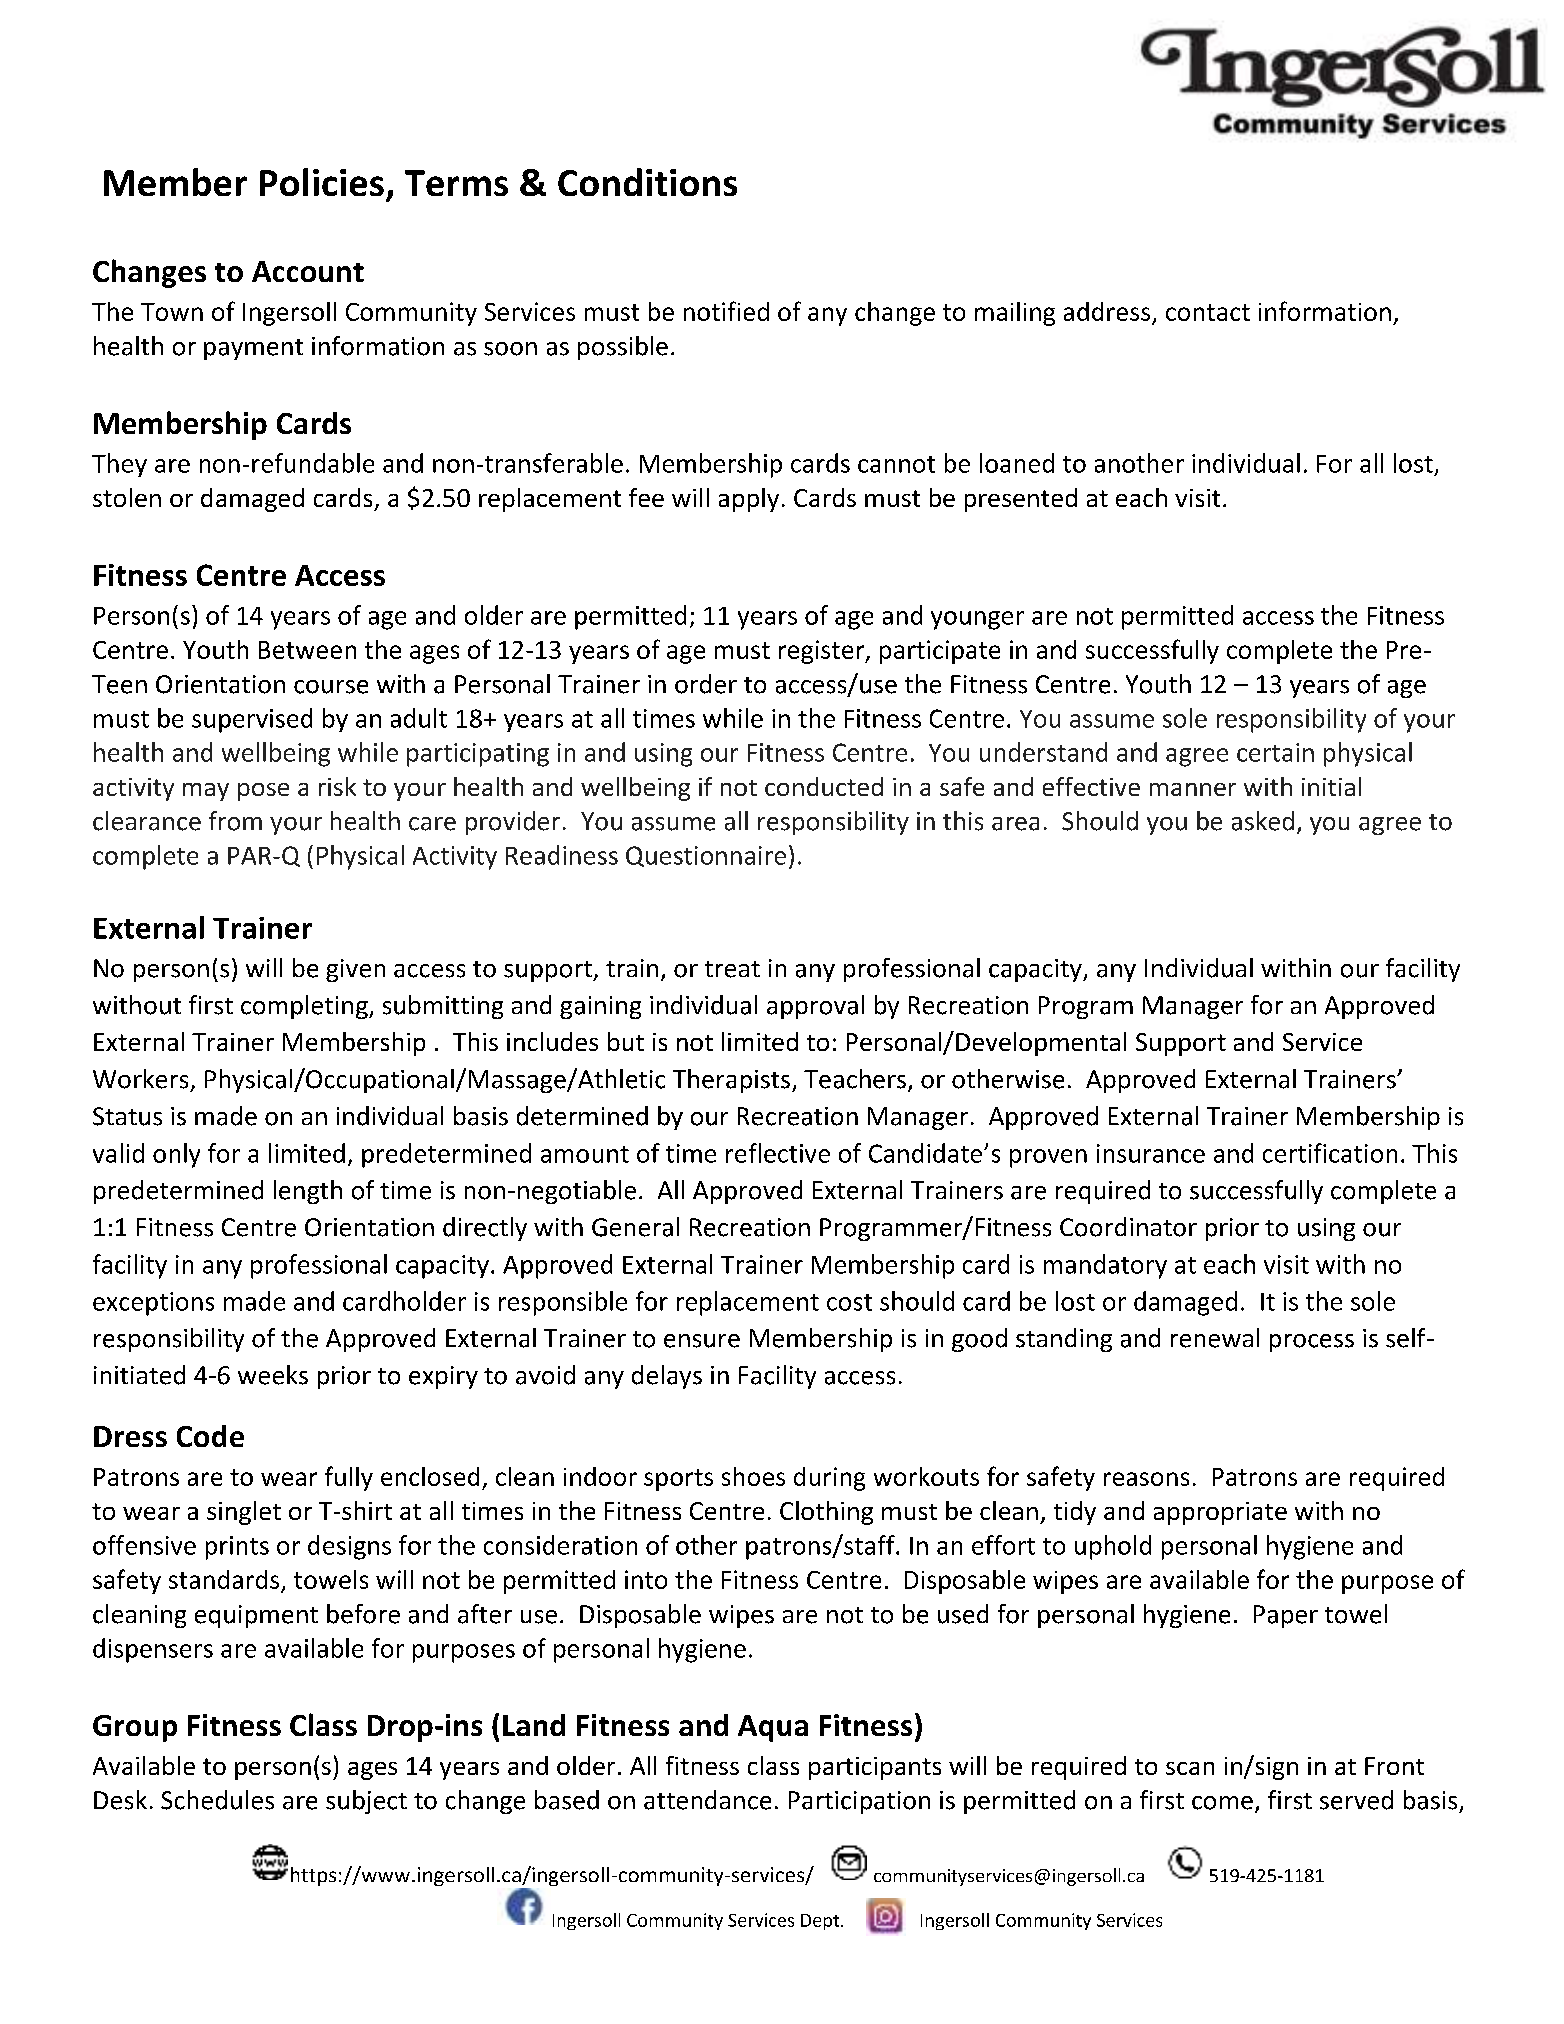 This screenshot has height=2024, width=1564. Describe the element at coordinates (726, 311) in the screenshot. I see `notified` at that location.
